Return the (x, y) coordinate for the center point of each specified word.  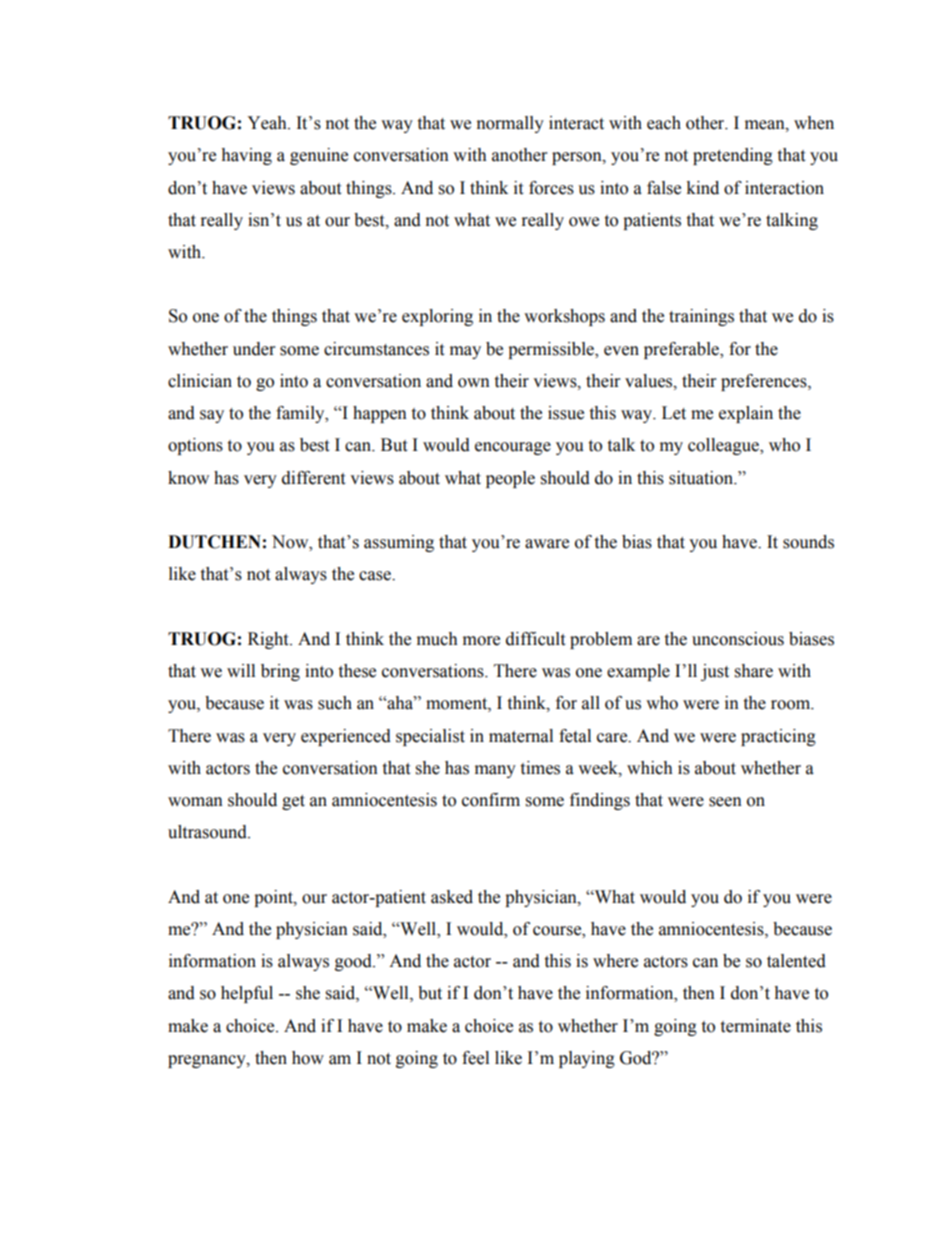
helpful (247, 994)
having (246, 156)
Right (269, 640)
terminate (755, 1026)
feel (475, 1058)
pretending (733, 156)
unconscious (738, 639)
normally (510, 124)
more (481, 641)
